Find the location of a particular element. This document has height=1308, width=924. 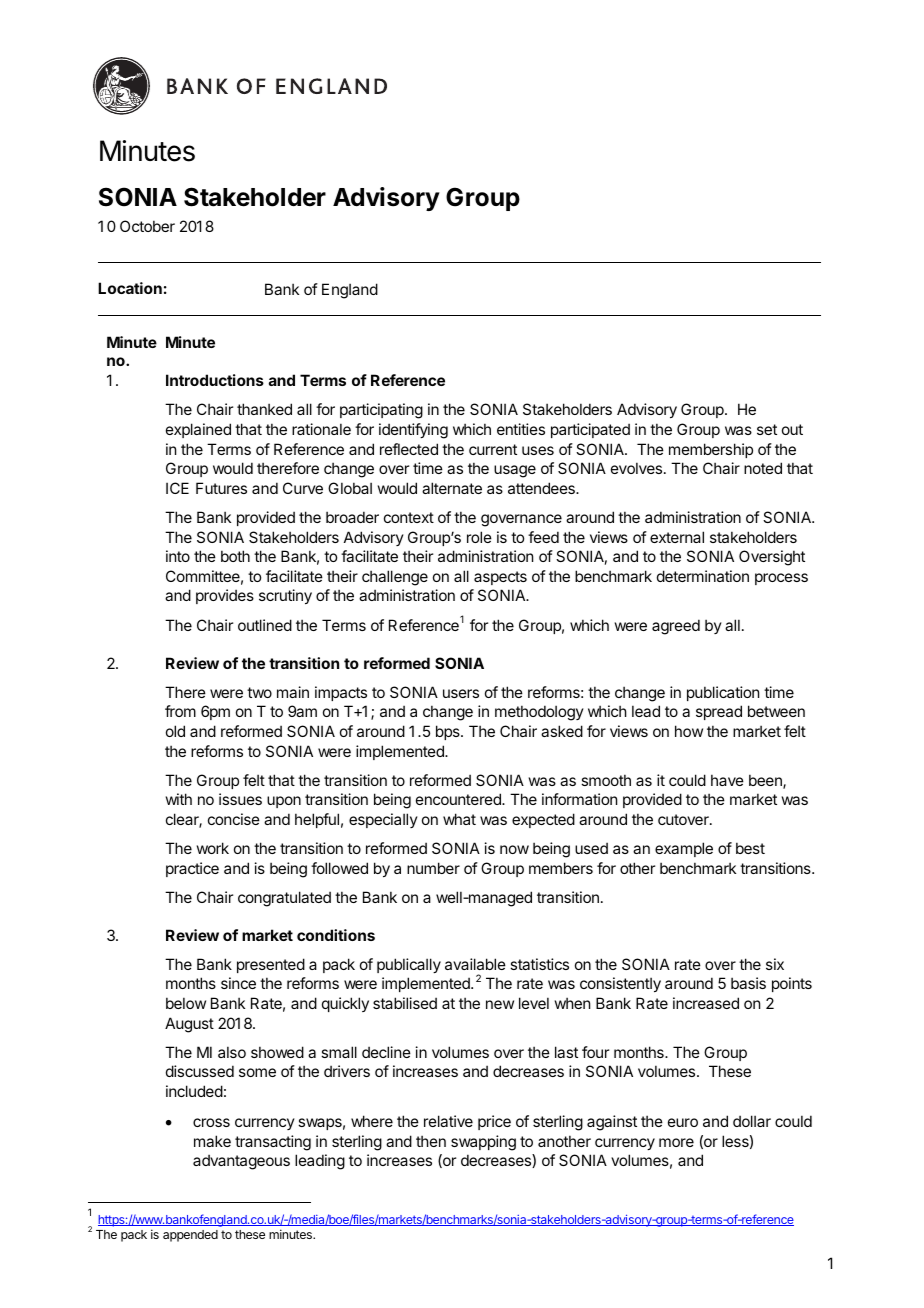

from is located at coordinates (180, 711).
